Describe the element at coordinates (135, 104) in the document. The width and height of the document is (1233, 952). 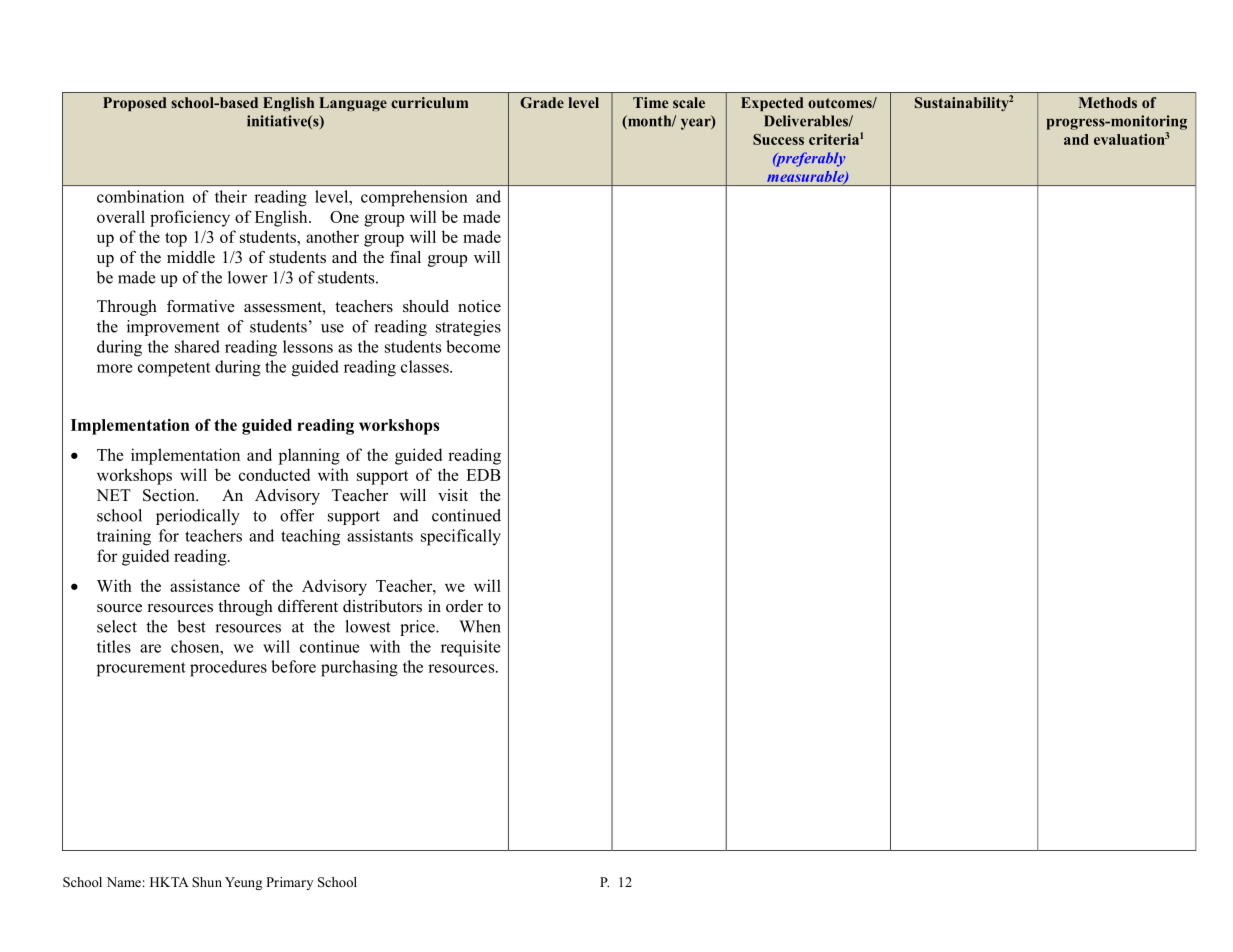
I see `Proposed` at that location.
